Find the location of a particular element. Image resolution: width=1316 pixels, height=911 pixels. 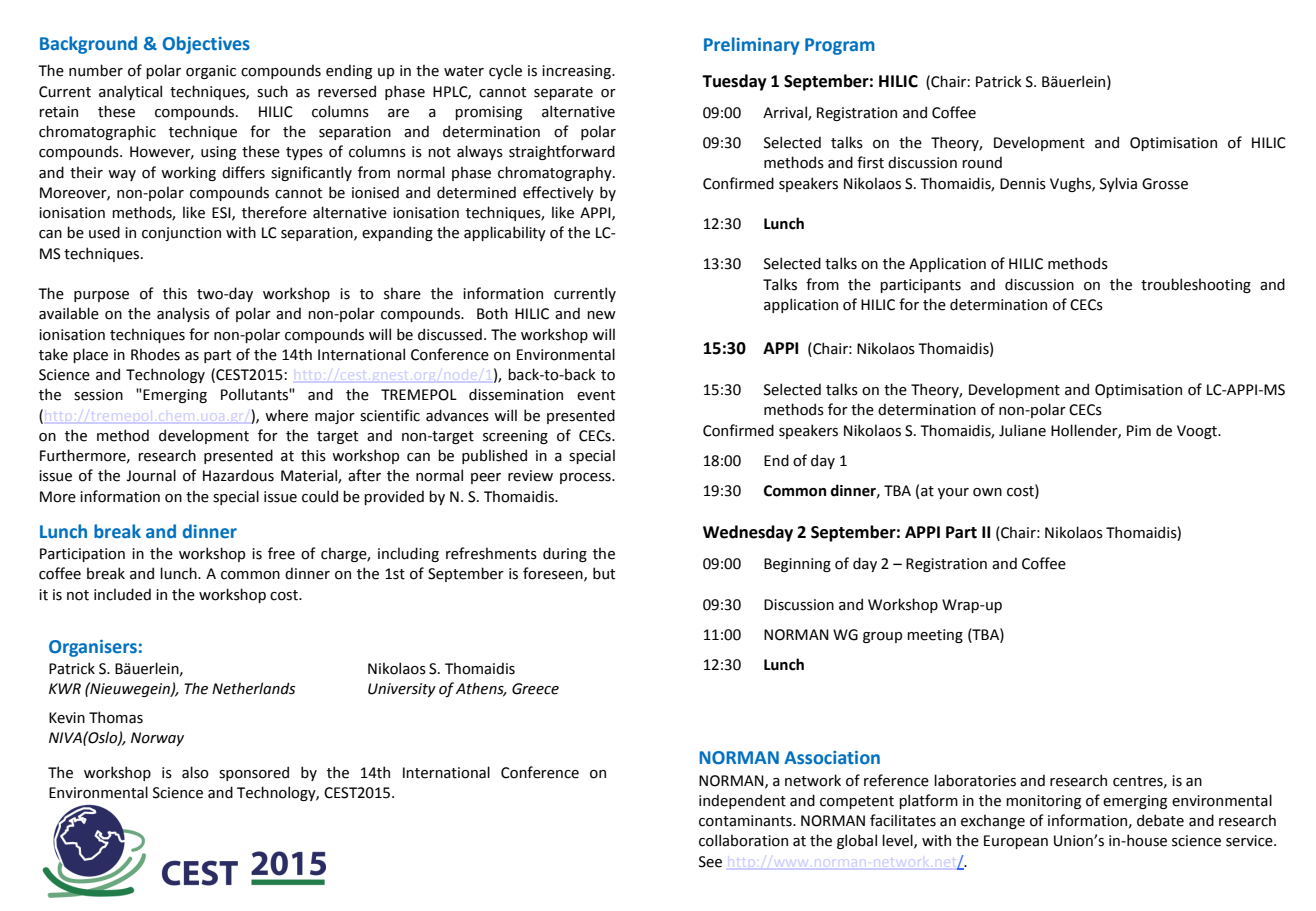

own is located at coordinates (987, 492).
